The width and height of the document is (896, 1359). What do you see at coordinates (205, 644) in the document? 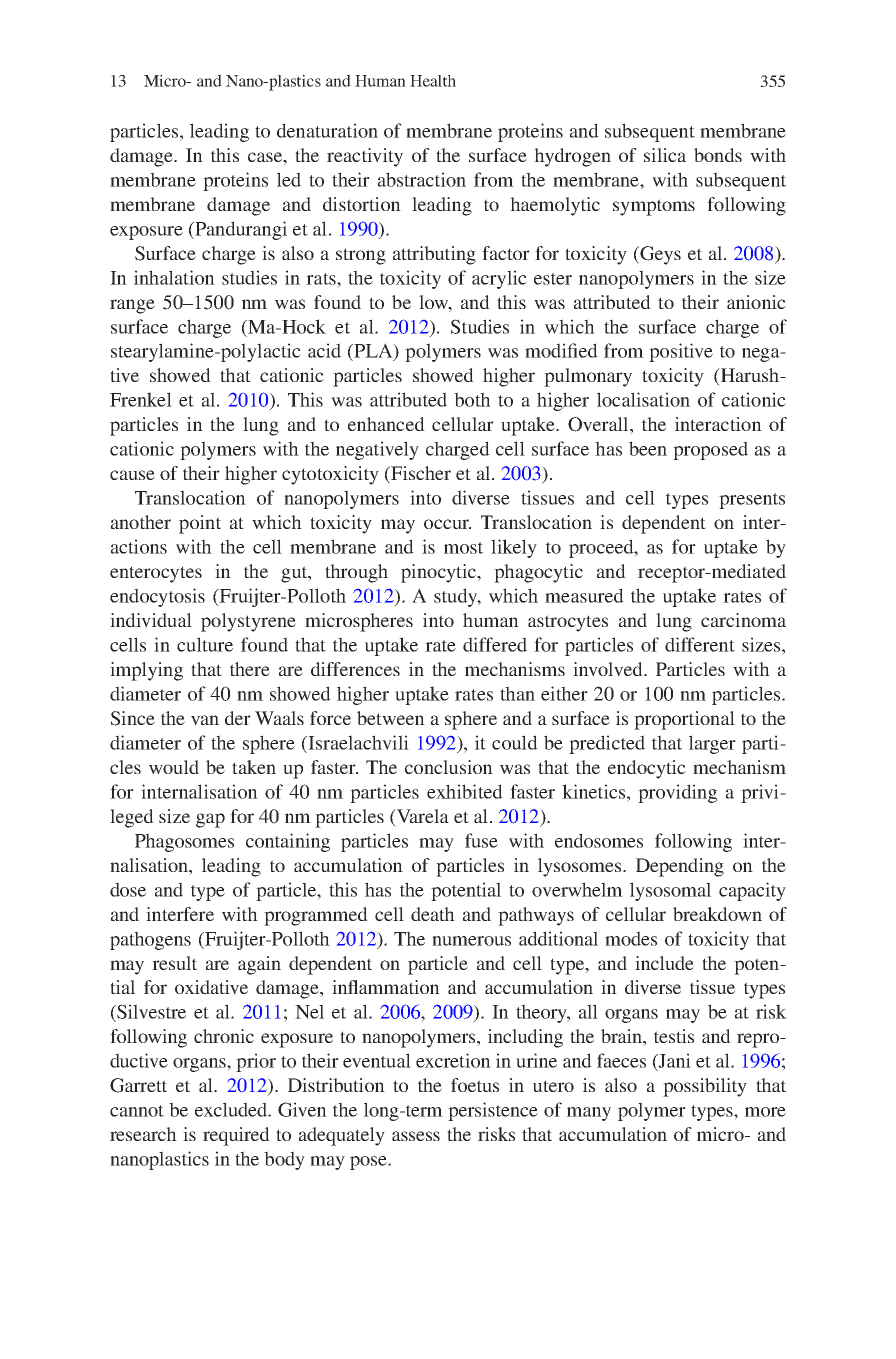
I see `culture` at bounding box center [205, 644].
